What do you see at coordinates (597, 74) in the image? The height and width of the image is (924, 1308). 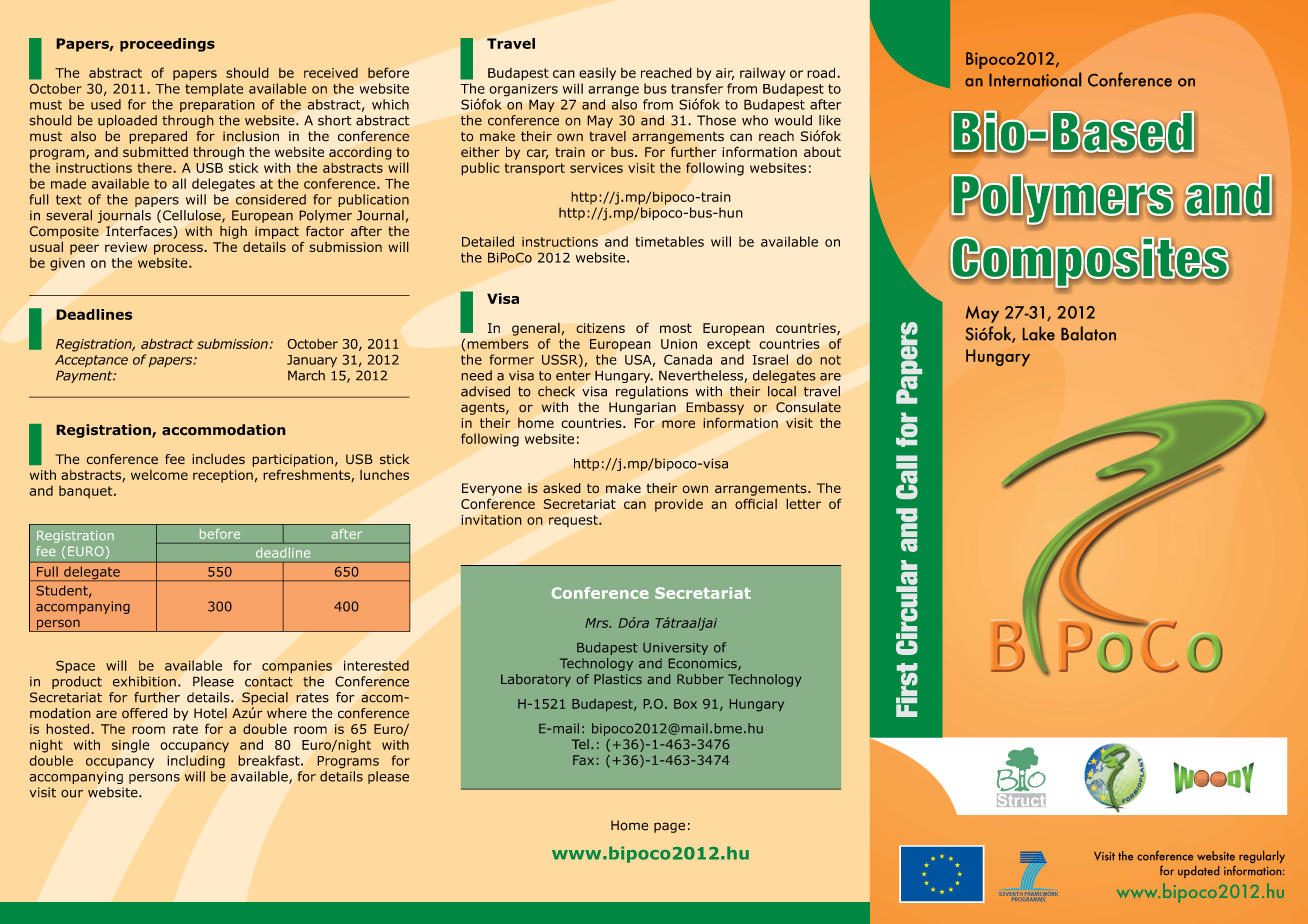 I see `easily` at bounding box center [597, 74].
